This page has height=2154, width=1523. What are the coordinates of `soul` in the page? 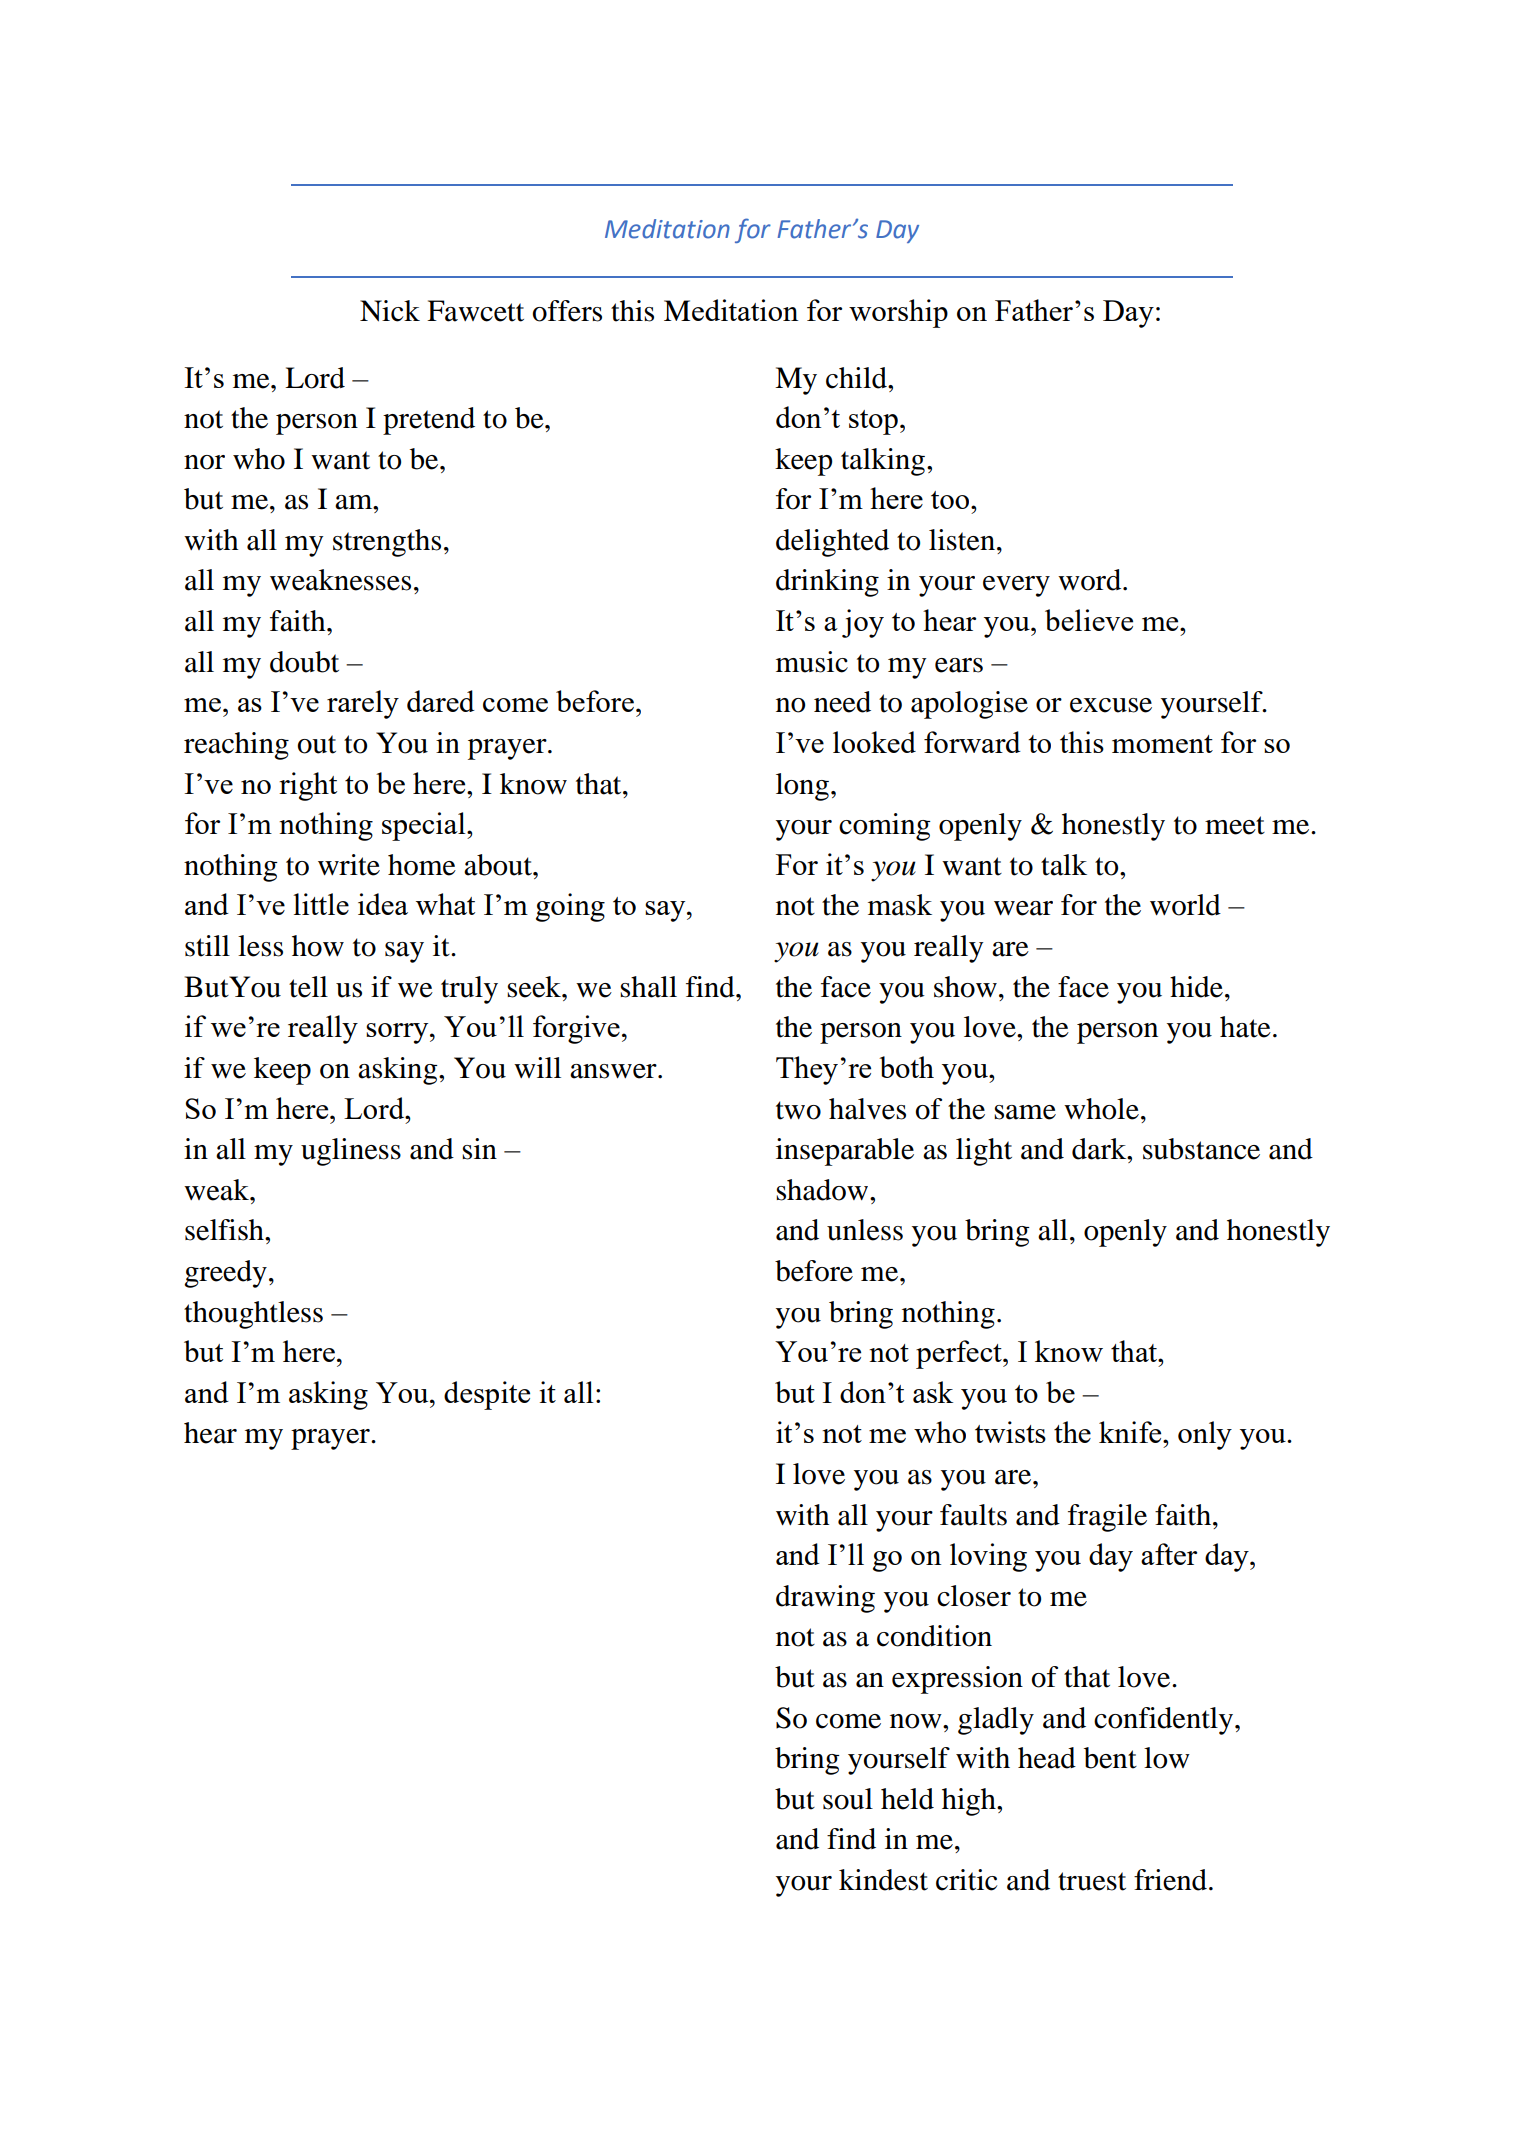 It's located at (848, 1799).
